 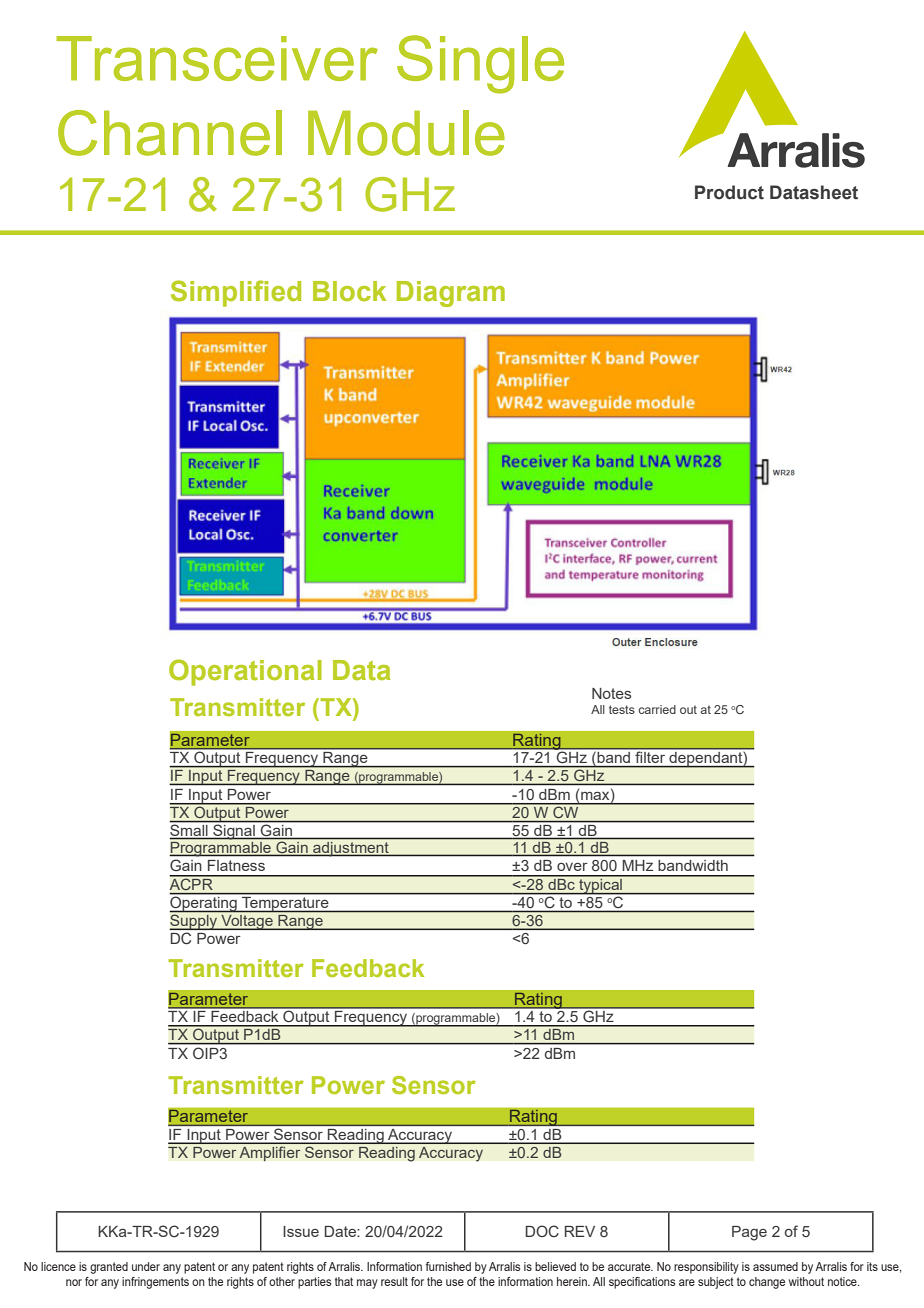 What do you see at coordinates (775, 1266) in the screenshot?
I see `assumed` at bounding box center [775, 1266].
